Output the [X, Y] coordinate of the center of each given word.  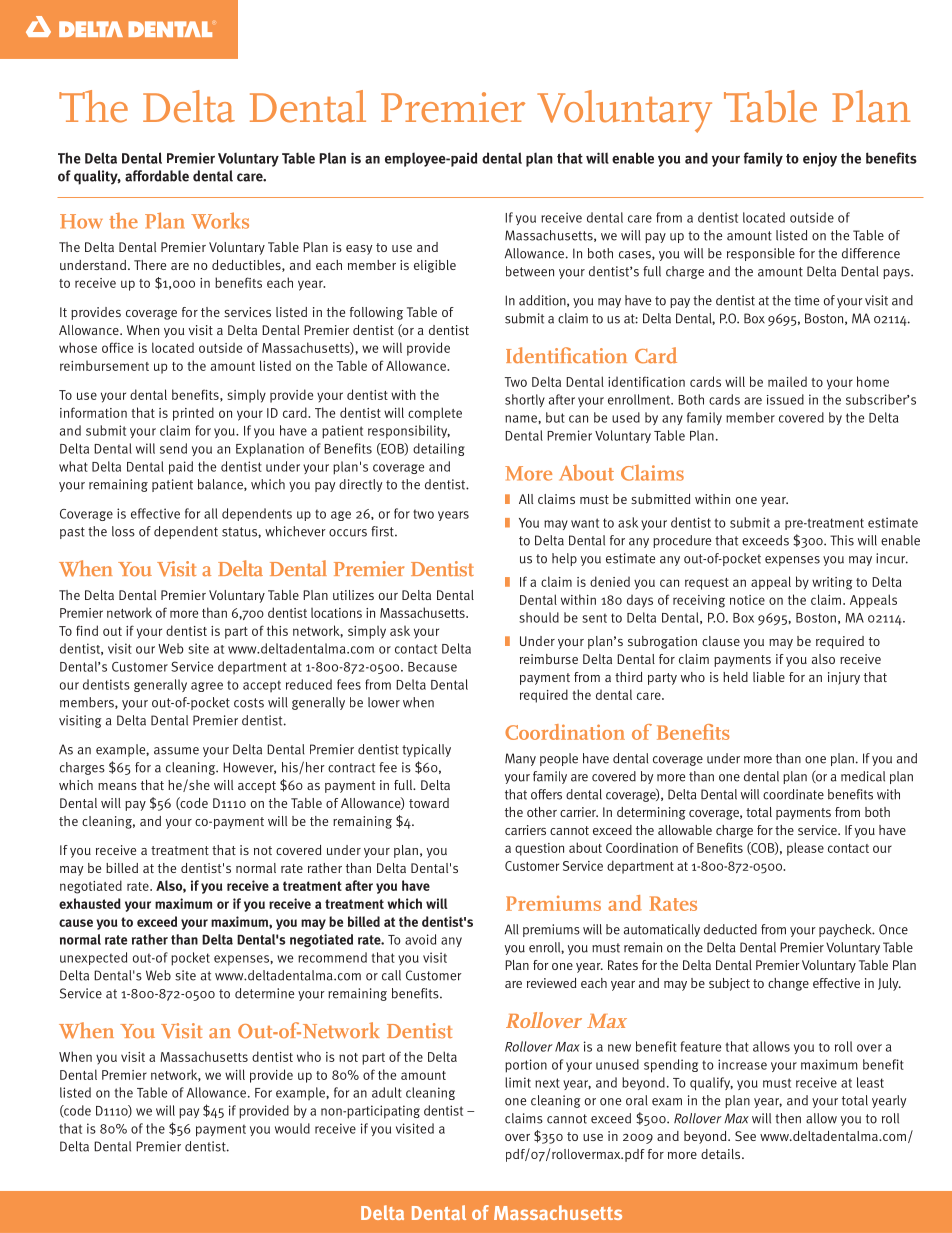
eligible [435, 266]
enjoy [820, 160]
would [292, 1128]
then [788, 1118]
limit [518, 1082]
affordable [157, 176]
